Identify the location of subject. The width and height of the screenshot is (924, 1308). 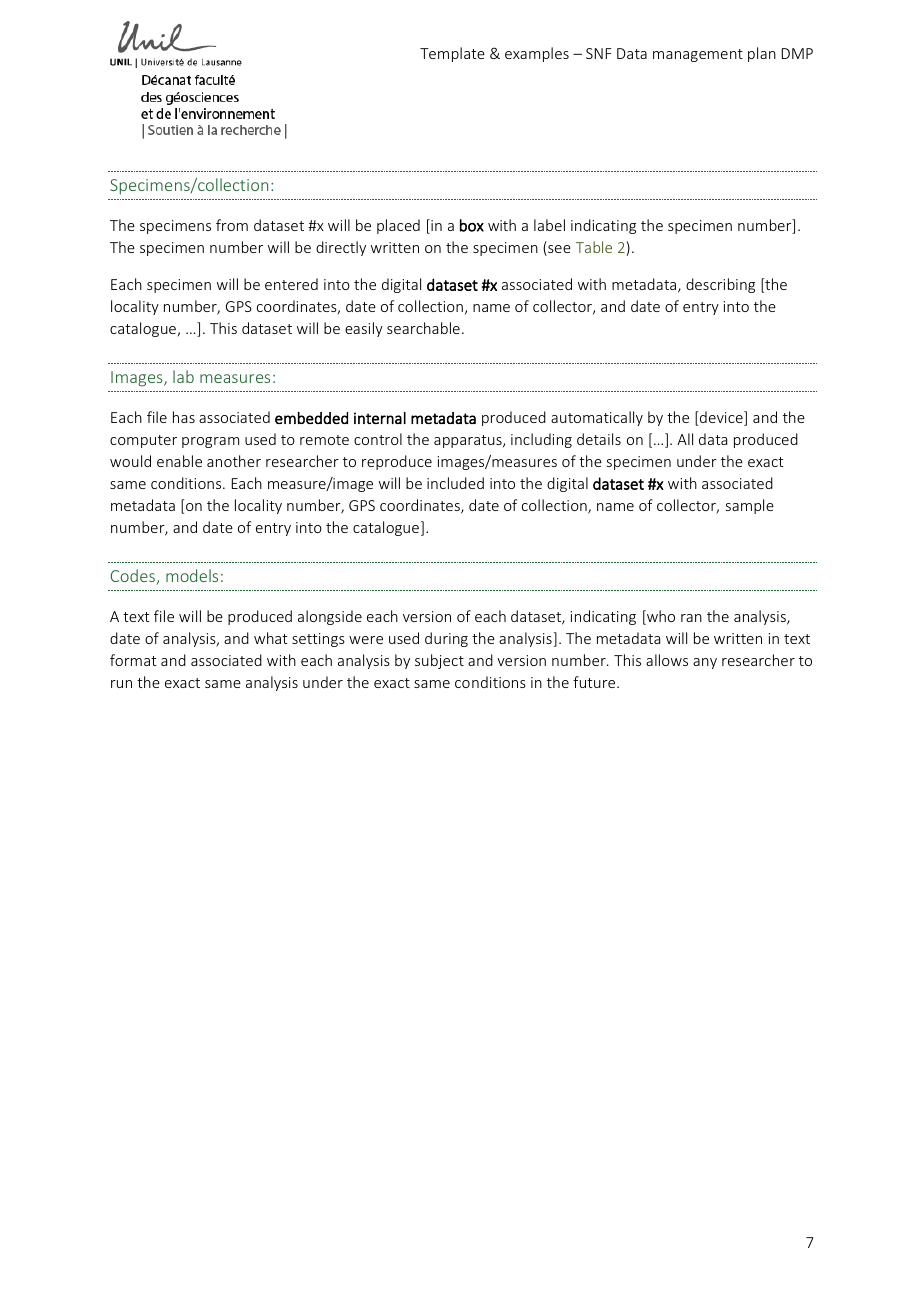
(439, 661).
